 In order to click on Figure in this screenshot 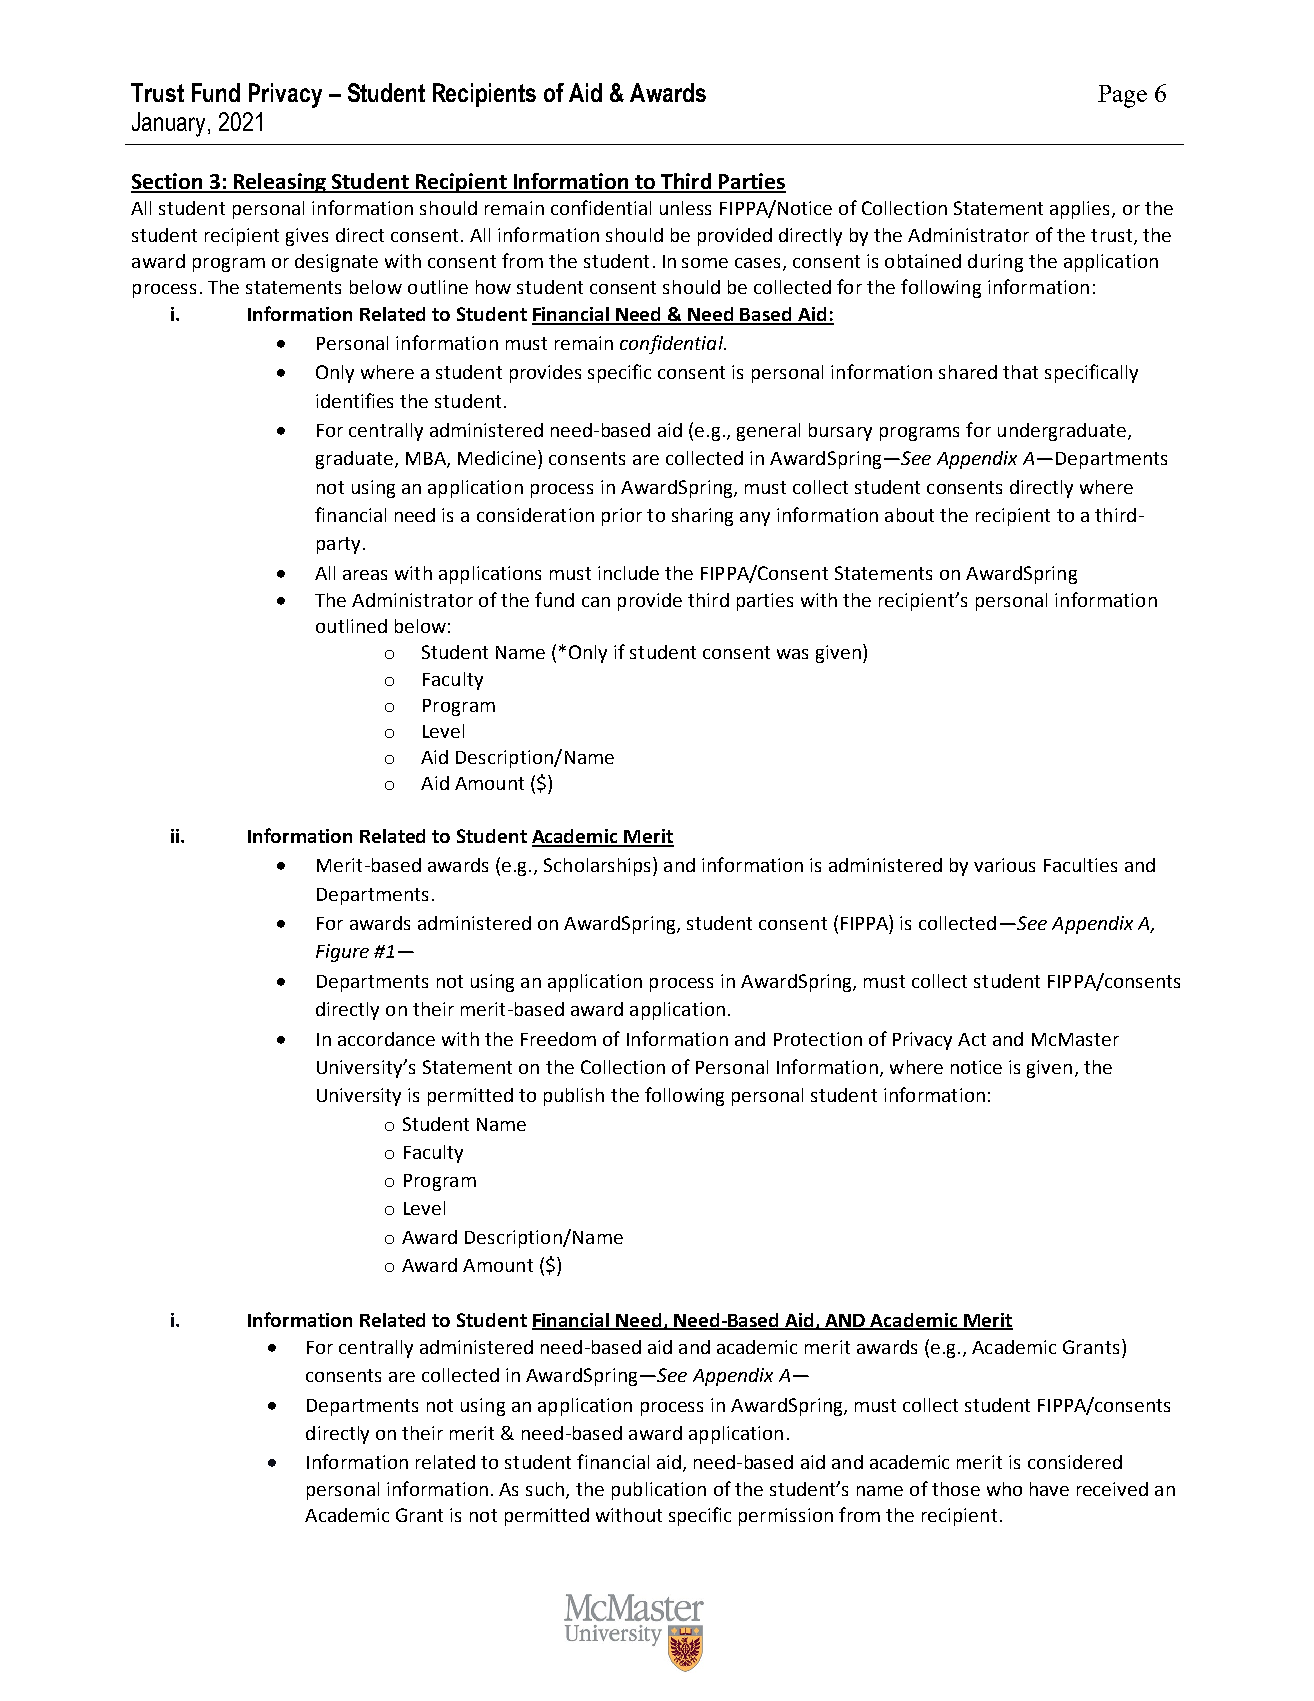, I will do `click(342, 953)`.
